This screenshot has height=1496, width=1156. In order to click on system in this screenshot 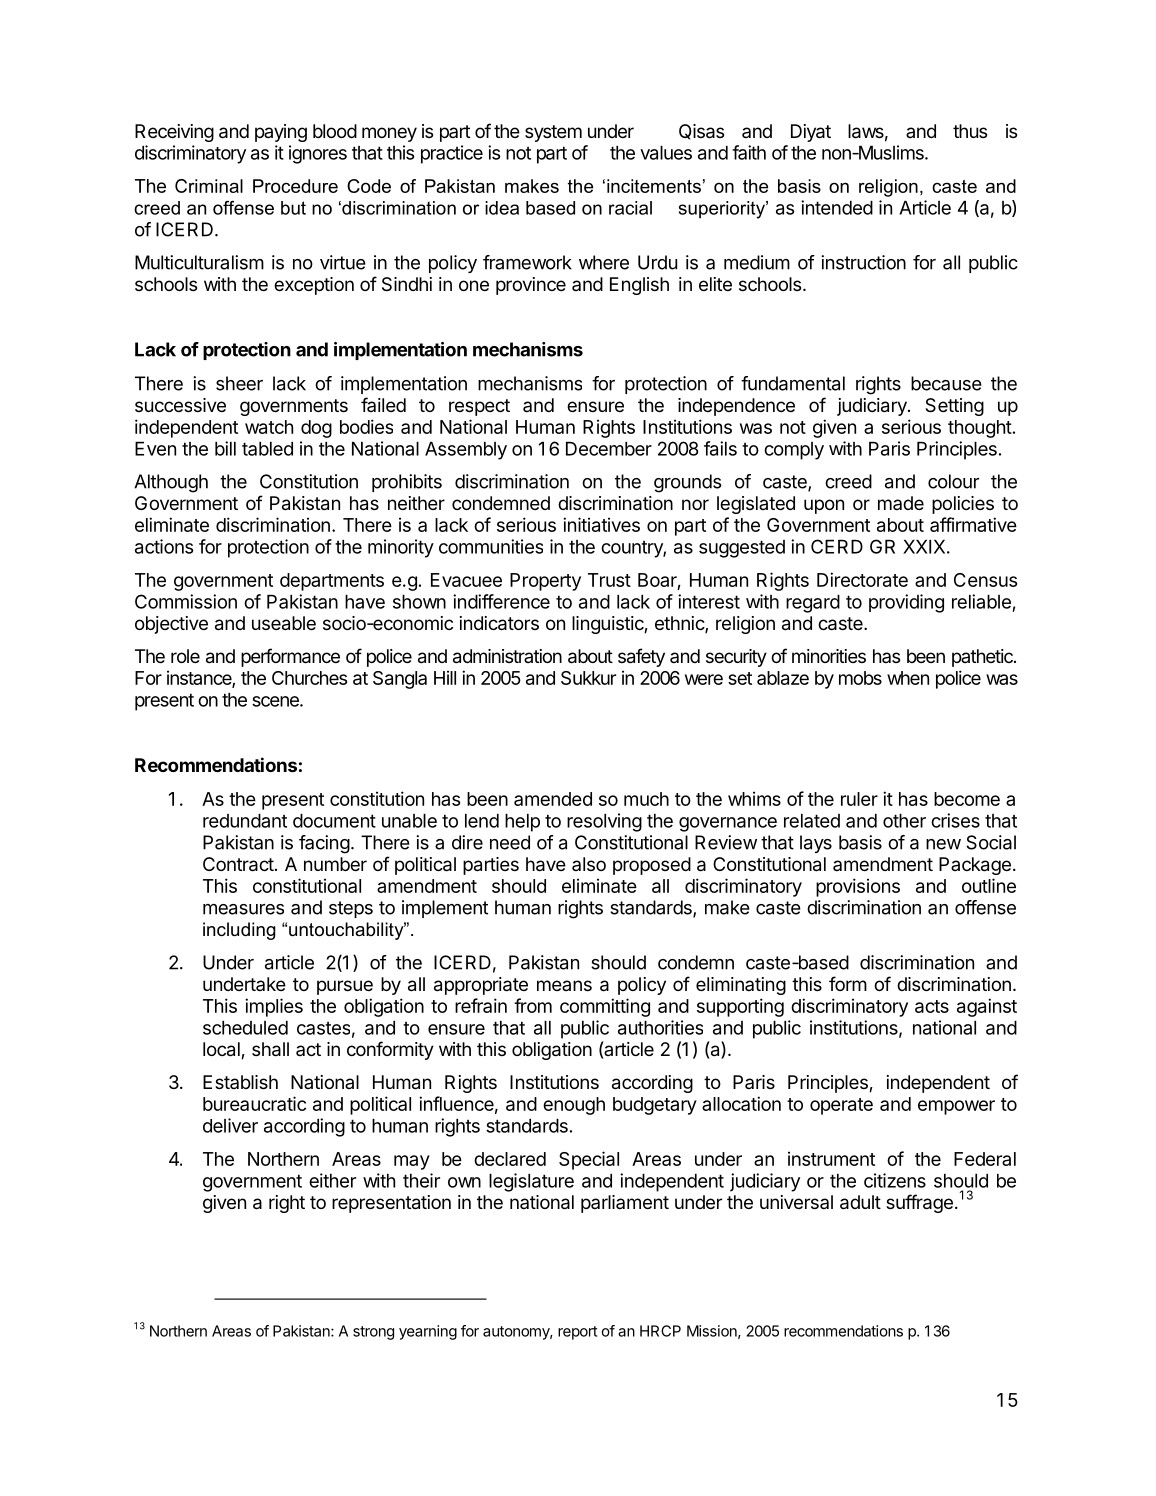, I will do `click(553, 133)`.
